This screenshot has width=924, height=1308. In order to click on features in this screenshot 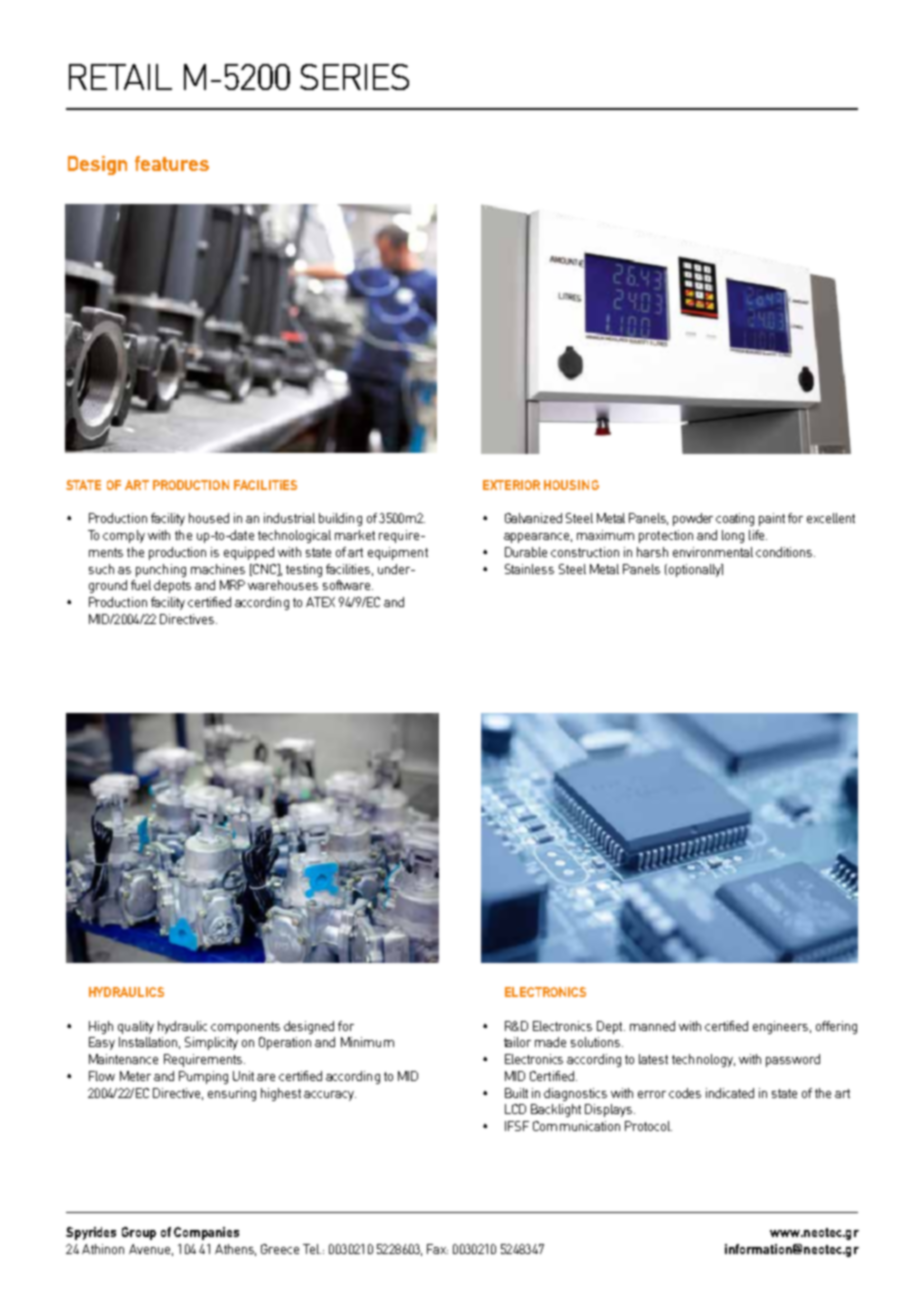, I will do `click(172, 163)`.
